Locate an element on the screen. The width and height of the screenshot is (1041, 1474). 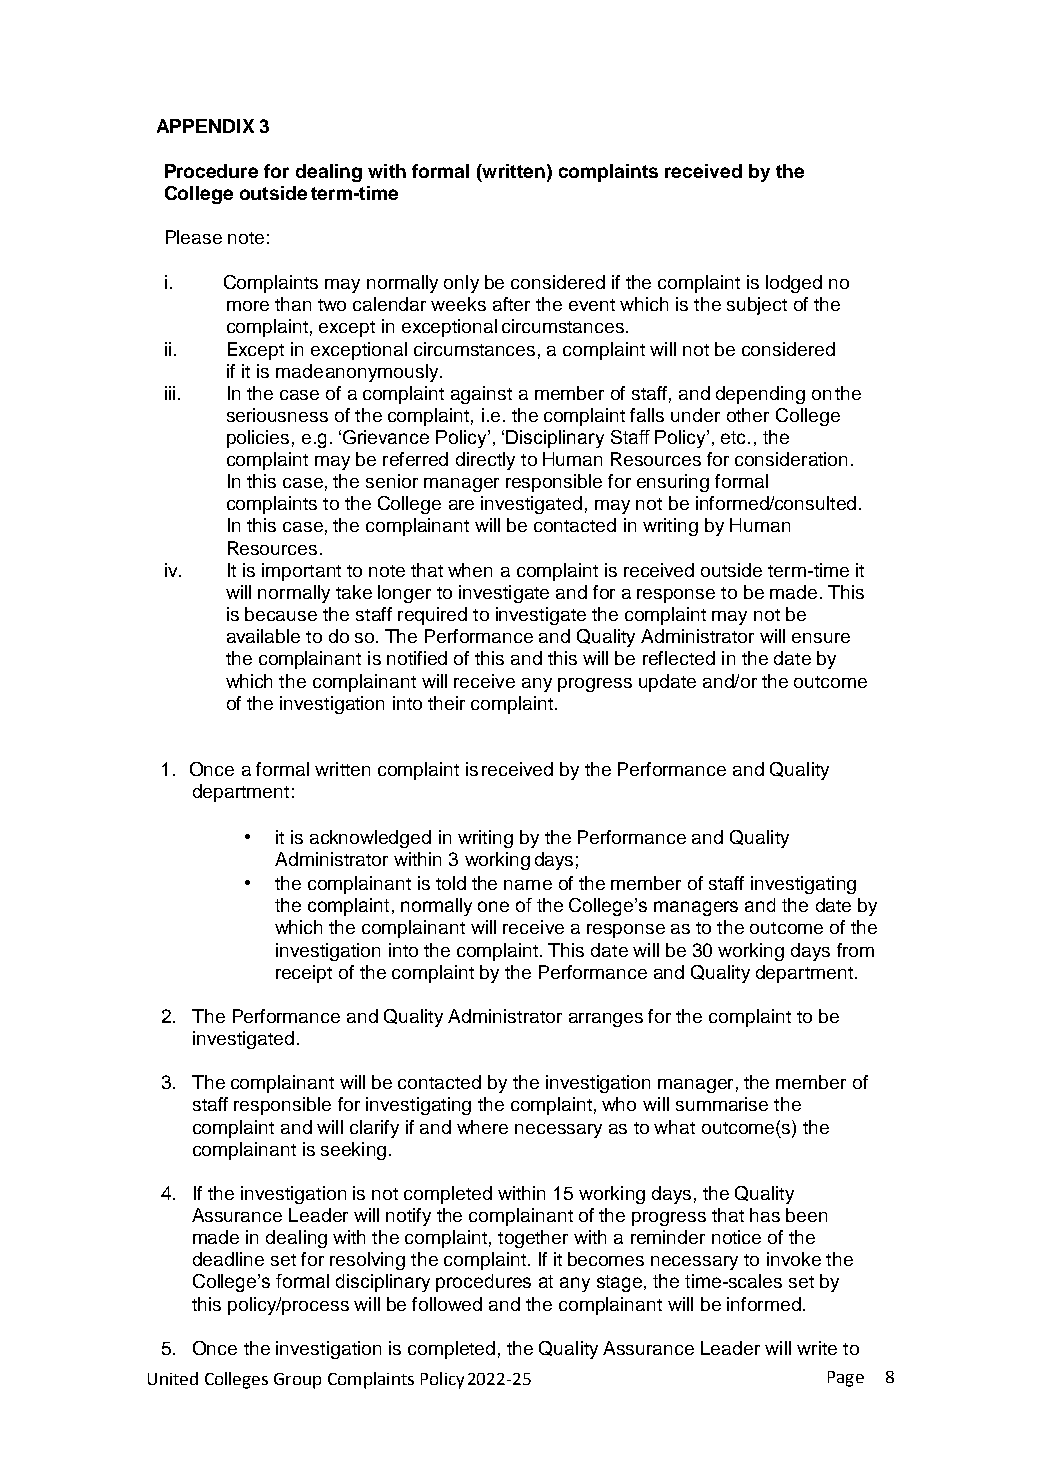
lodged is located at coordinates (794, 284).
